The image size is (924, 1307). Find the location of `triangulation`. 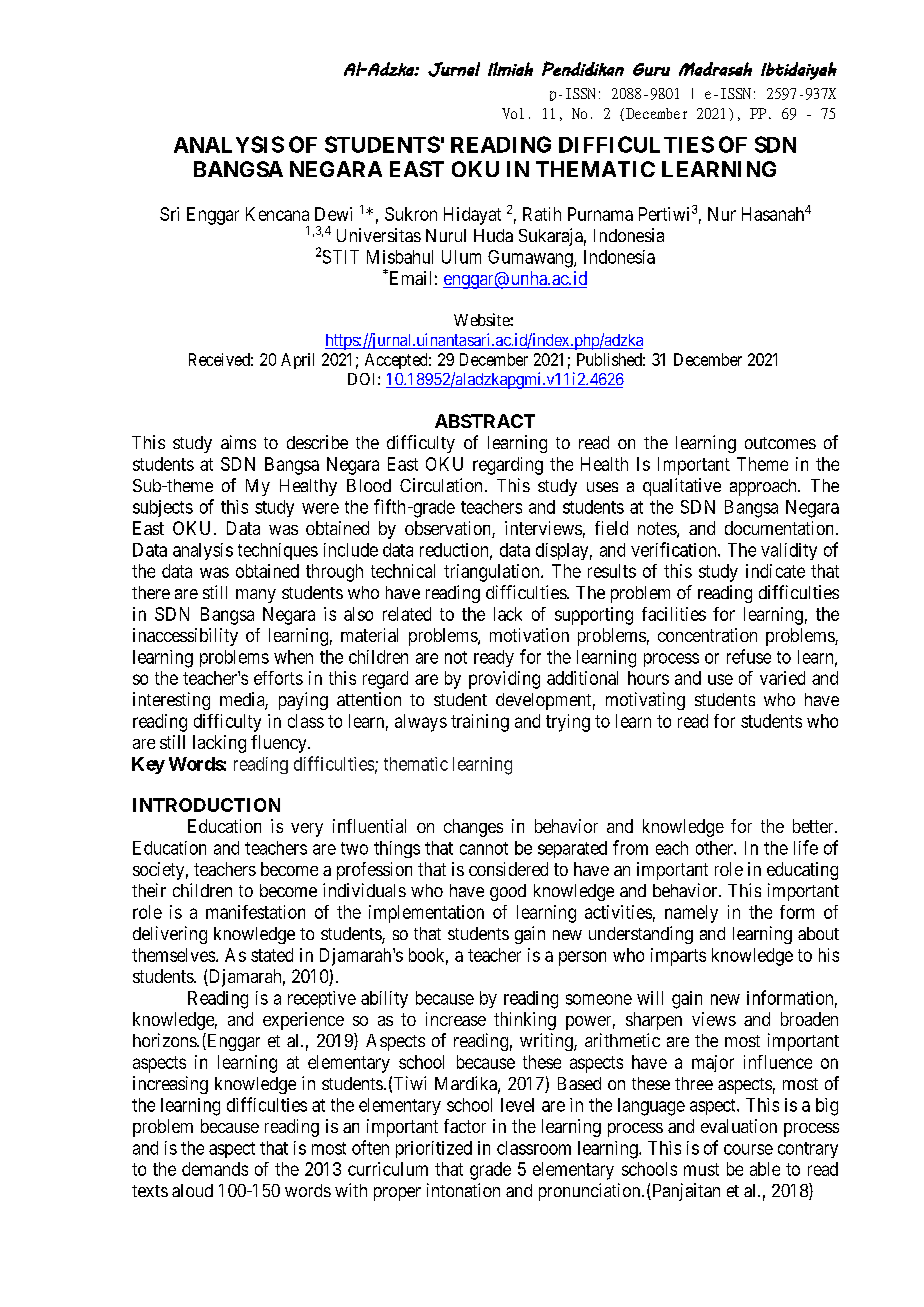

triangulation is located at coordinates (493, 573).
